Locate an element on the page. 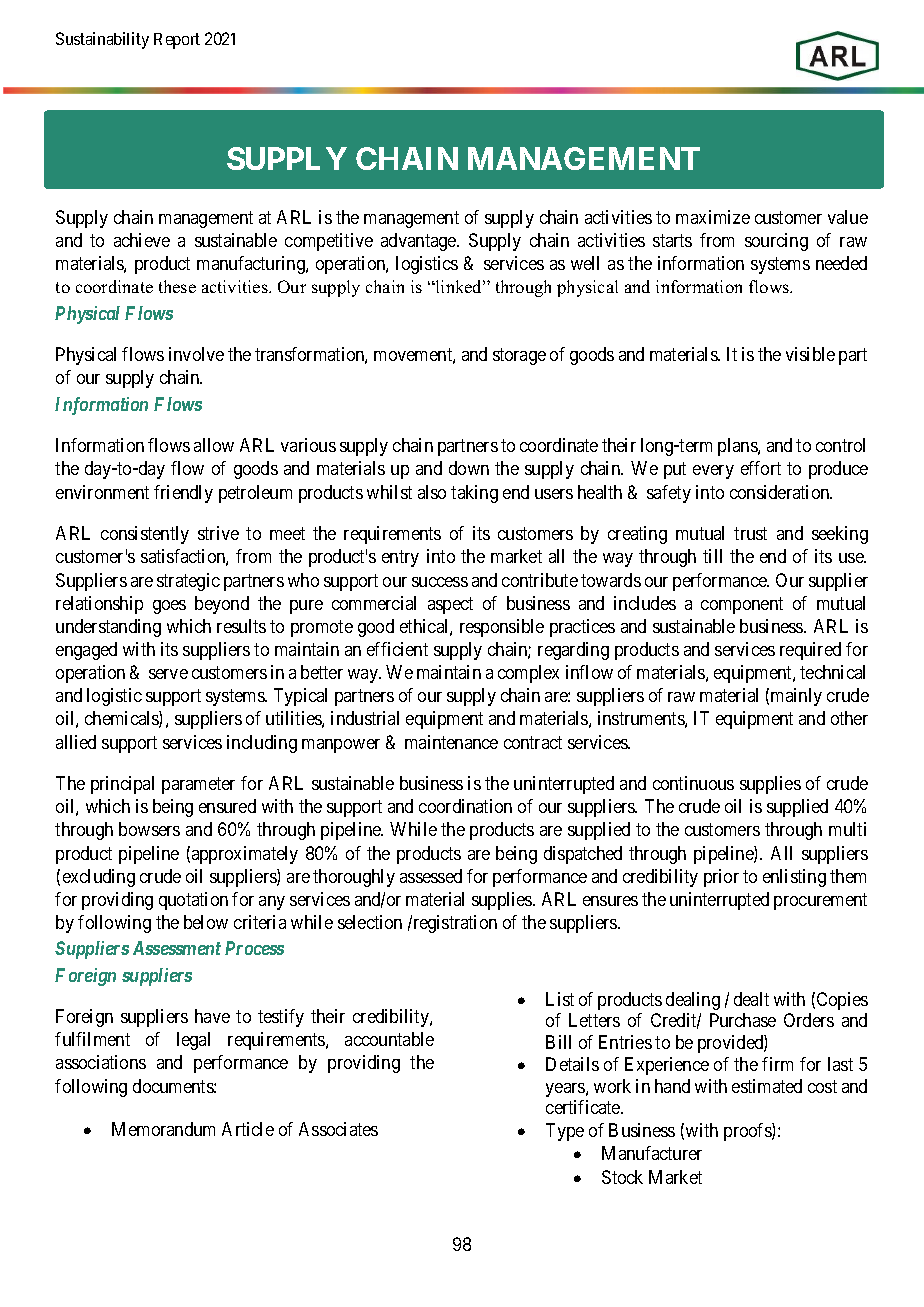 The image size is (924, 1307). quotation is located at coordinates (193, 901).
